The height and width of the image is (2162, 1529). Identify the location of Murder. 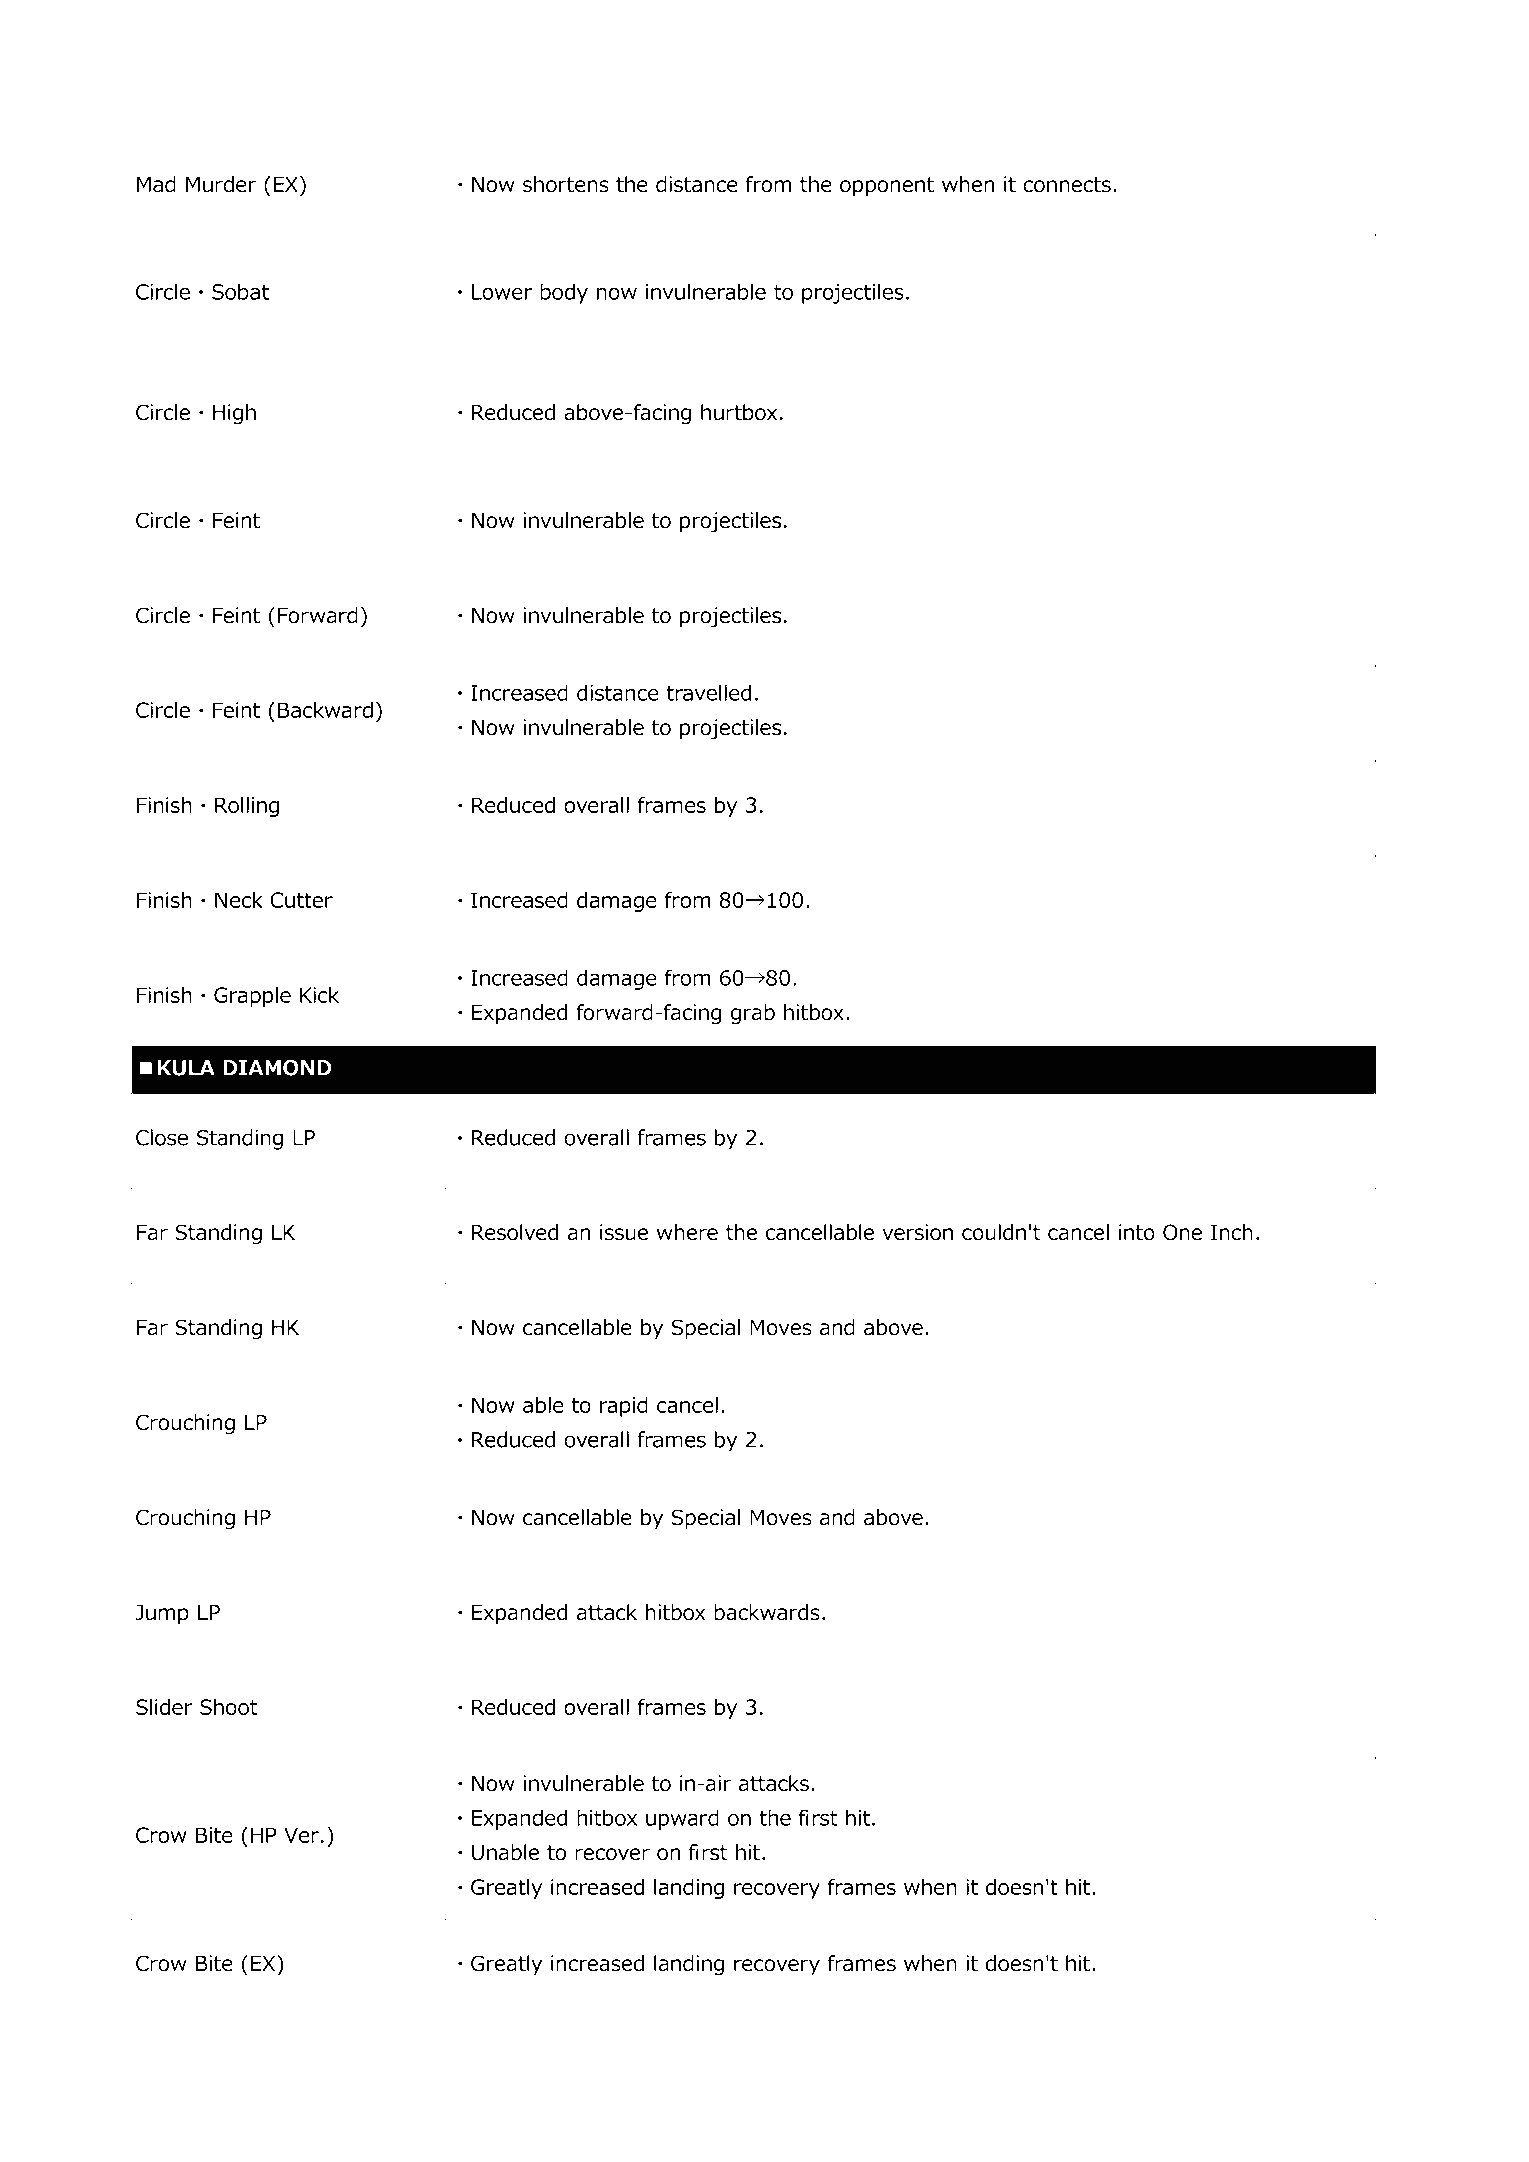
(221, 184).
